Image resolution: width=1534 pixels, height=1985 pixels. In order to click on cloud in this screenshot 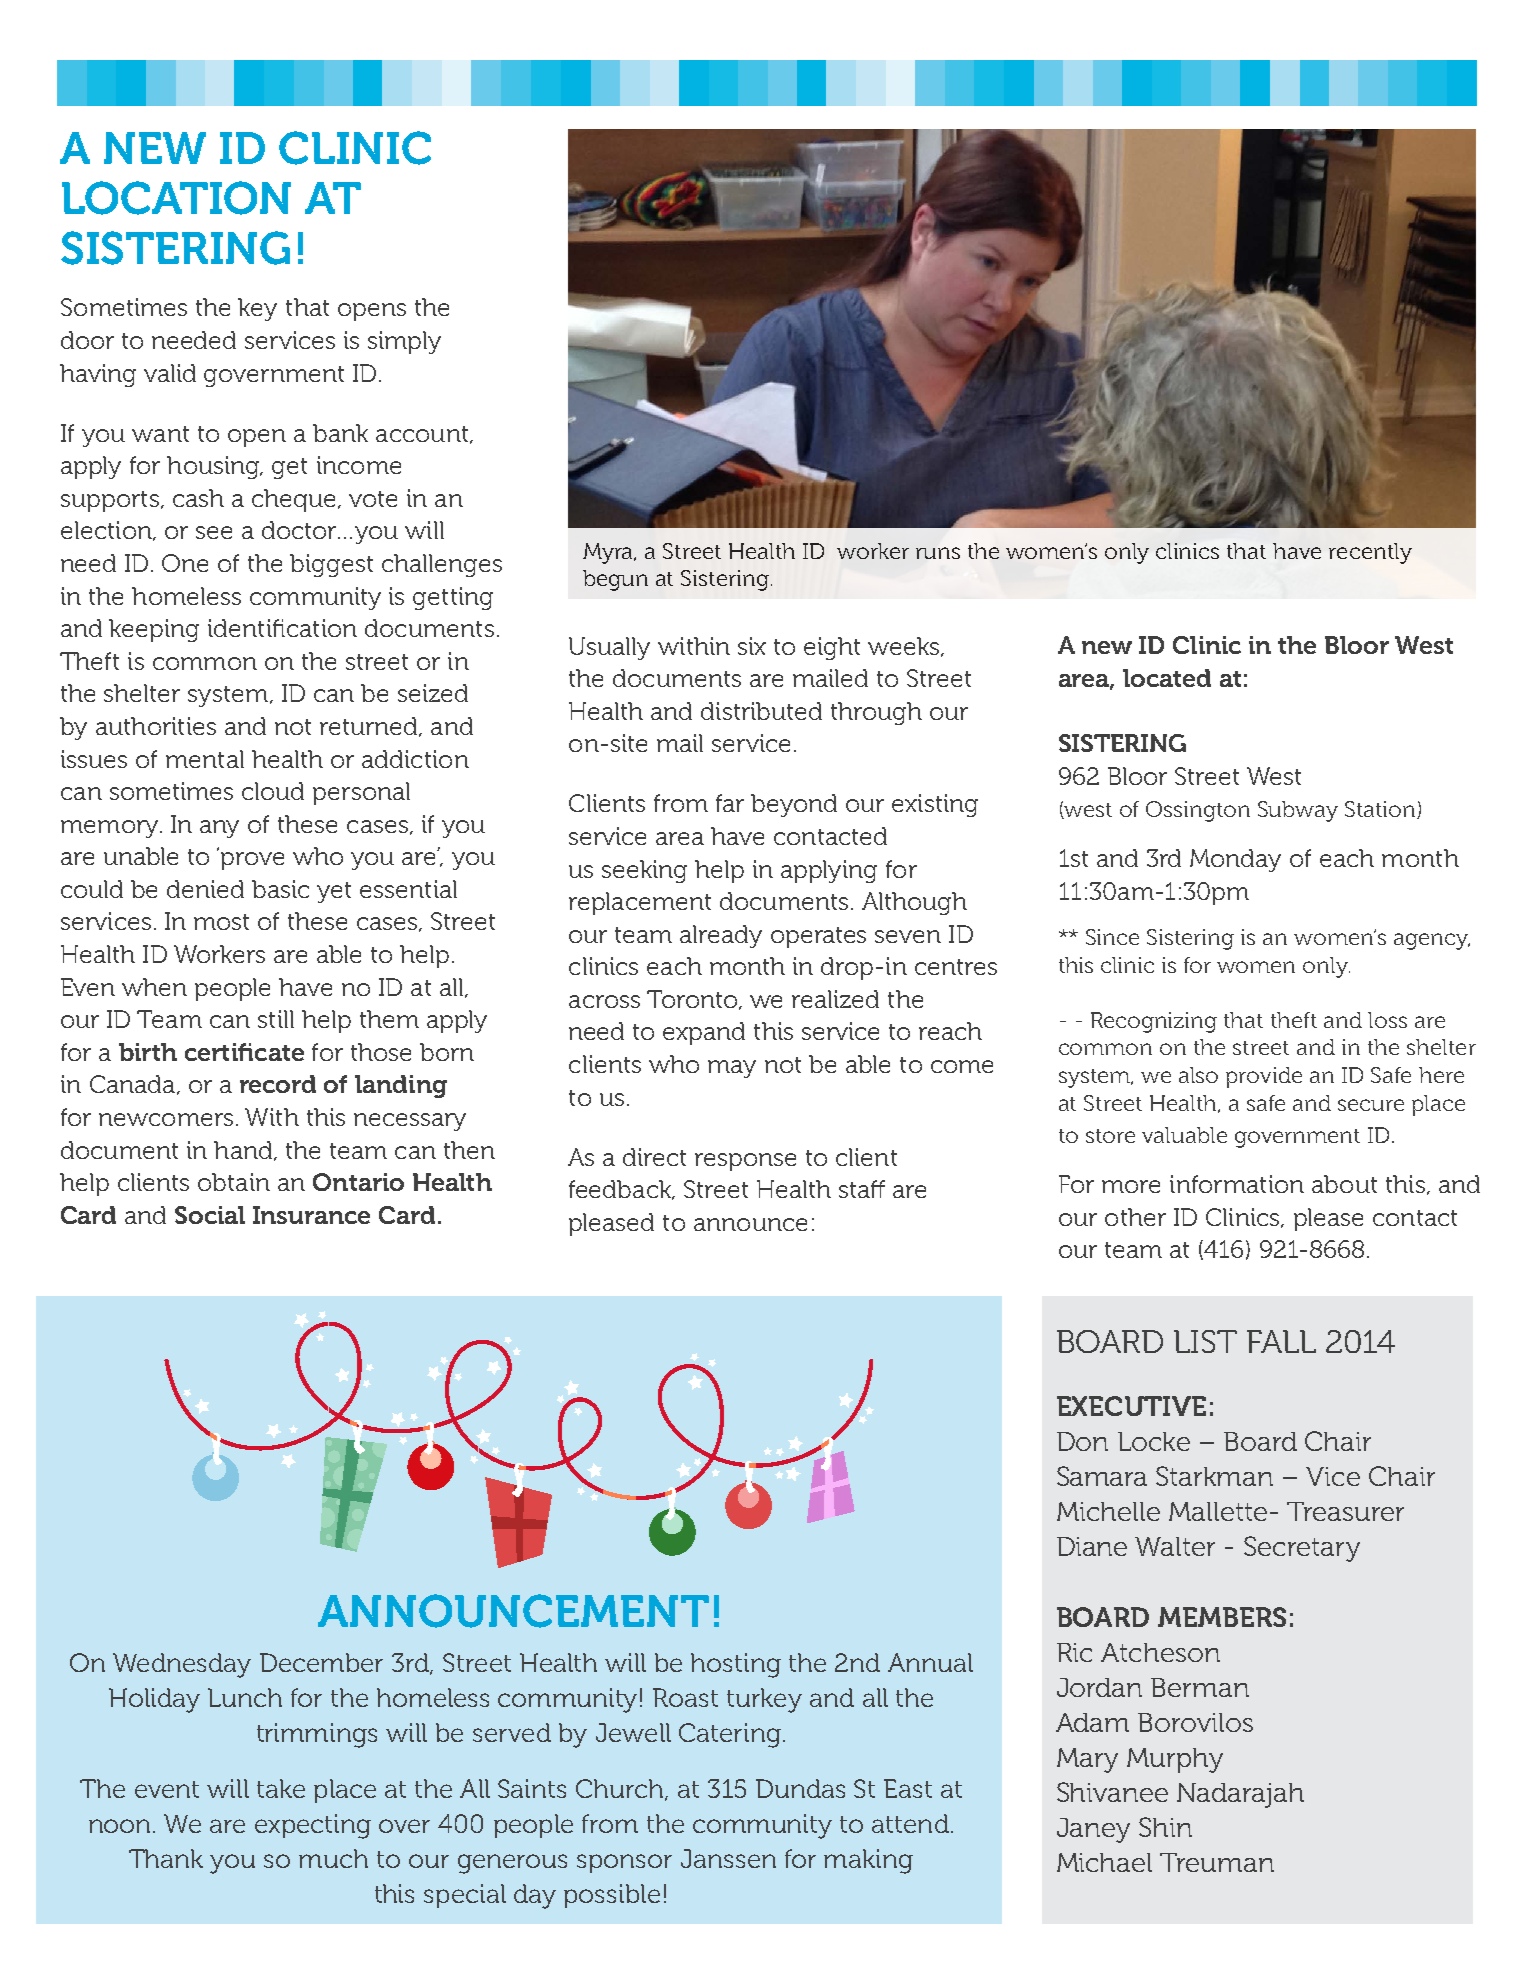, I will do `click(273, 791)`.
